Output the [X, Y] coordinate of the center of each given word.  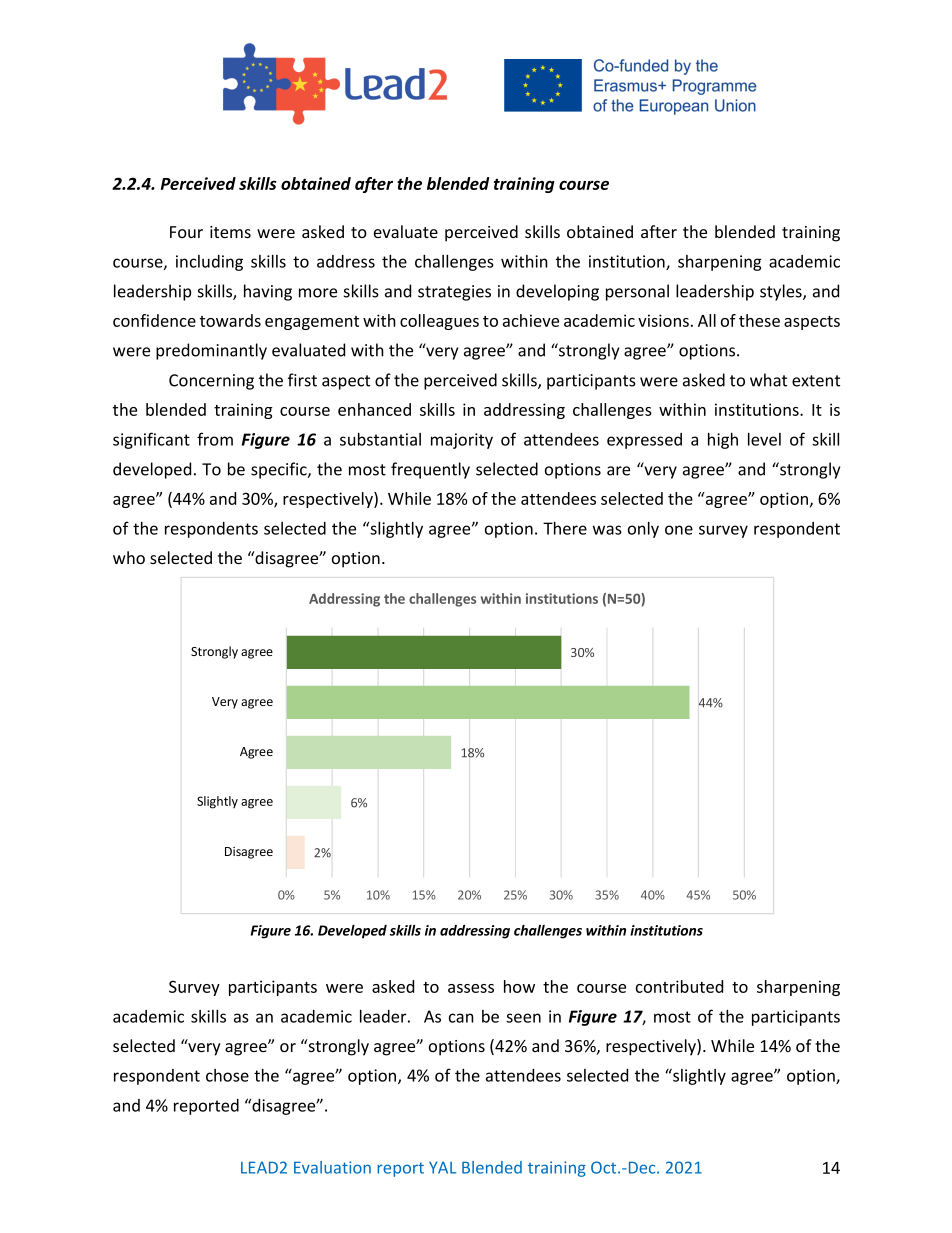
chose [227, 1075]
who [129, 557]
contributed [679, 986]
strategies [454, 293]
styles [782, 292]
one [679, 530]
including [209, 263]
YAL [443, 1167]
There [565, 528]
